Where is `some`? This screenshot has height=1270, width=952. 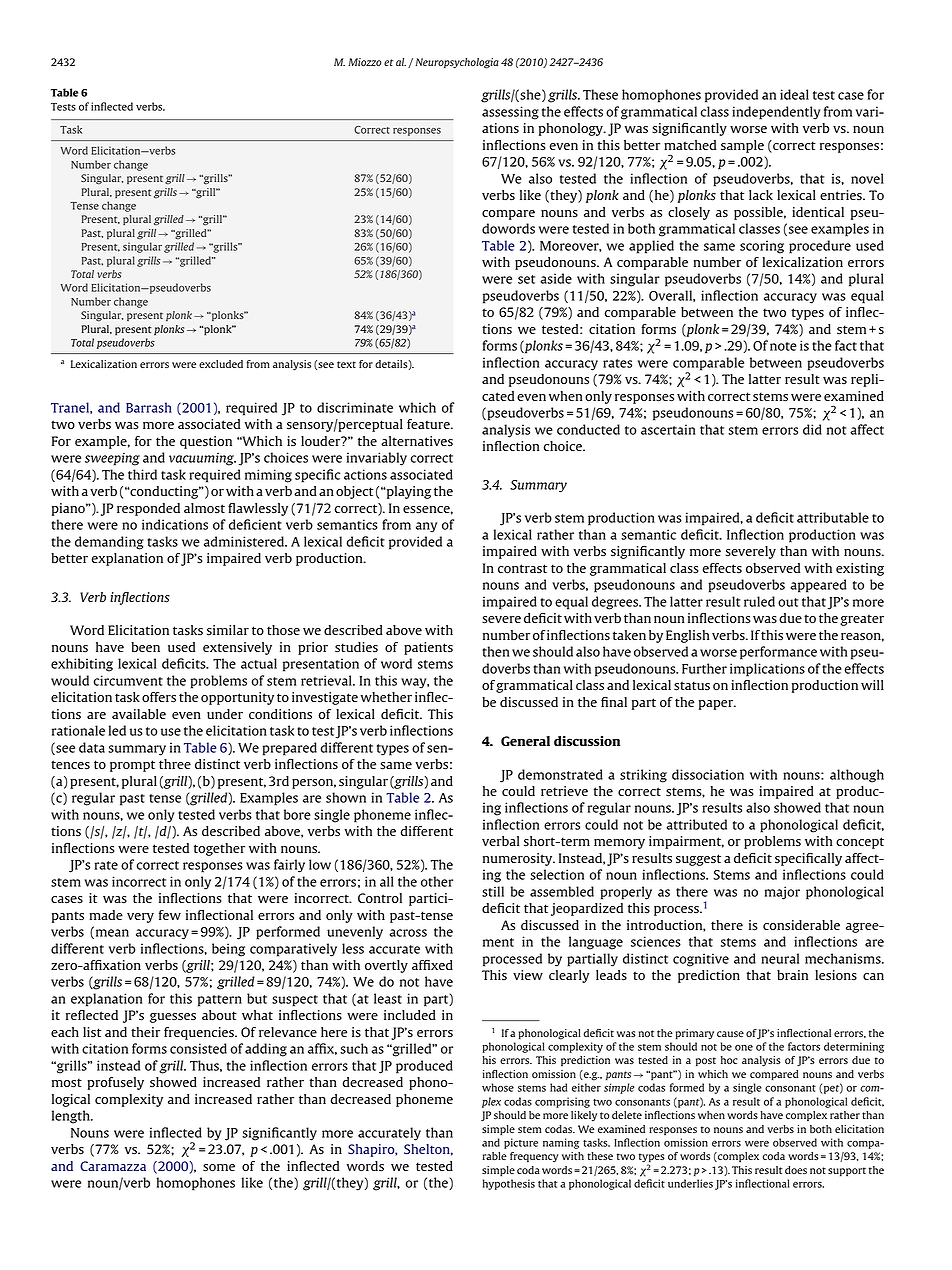 some is located at coordinates (219, 1168).
